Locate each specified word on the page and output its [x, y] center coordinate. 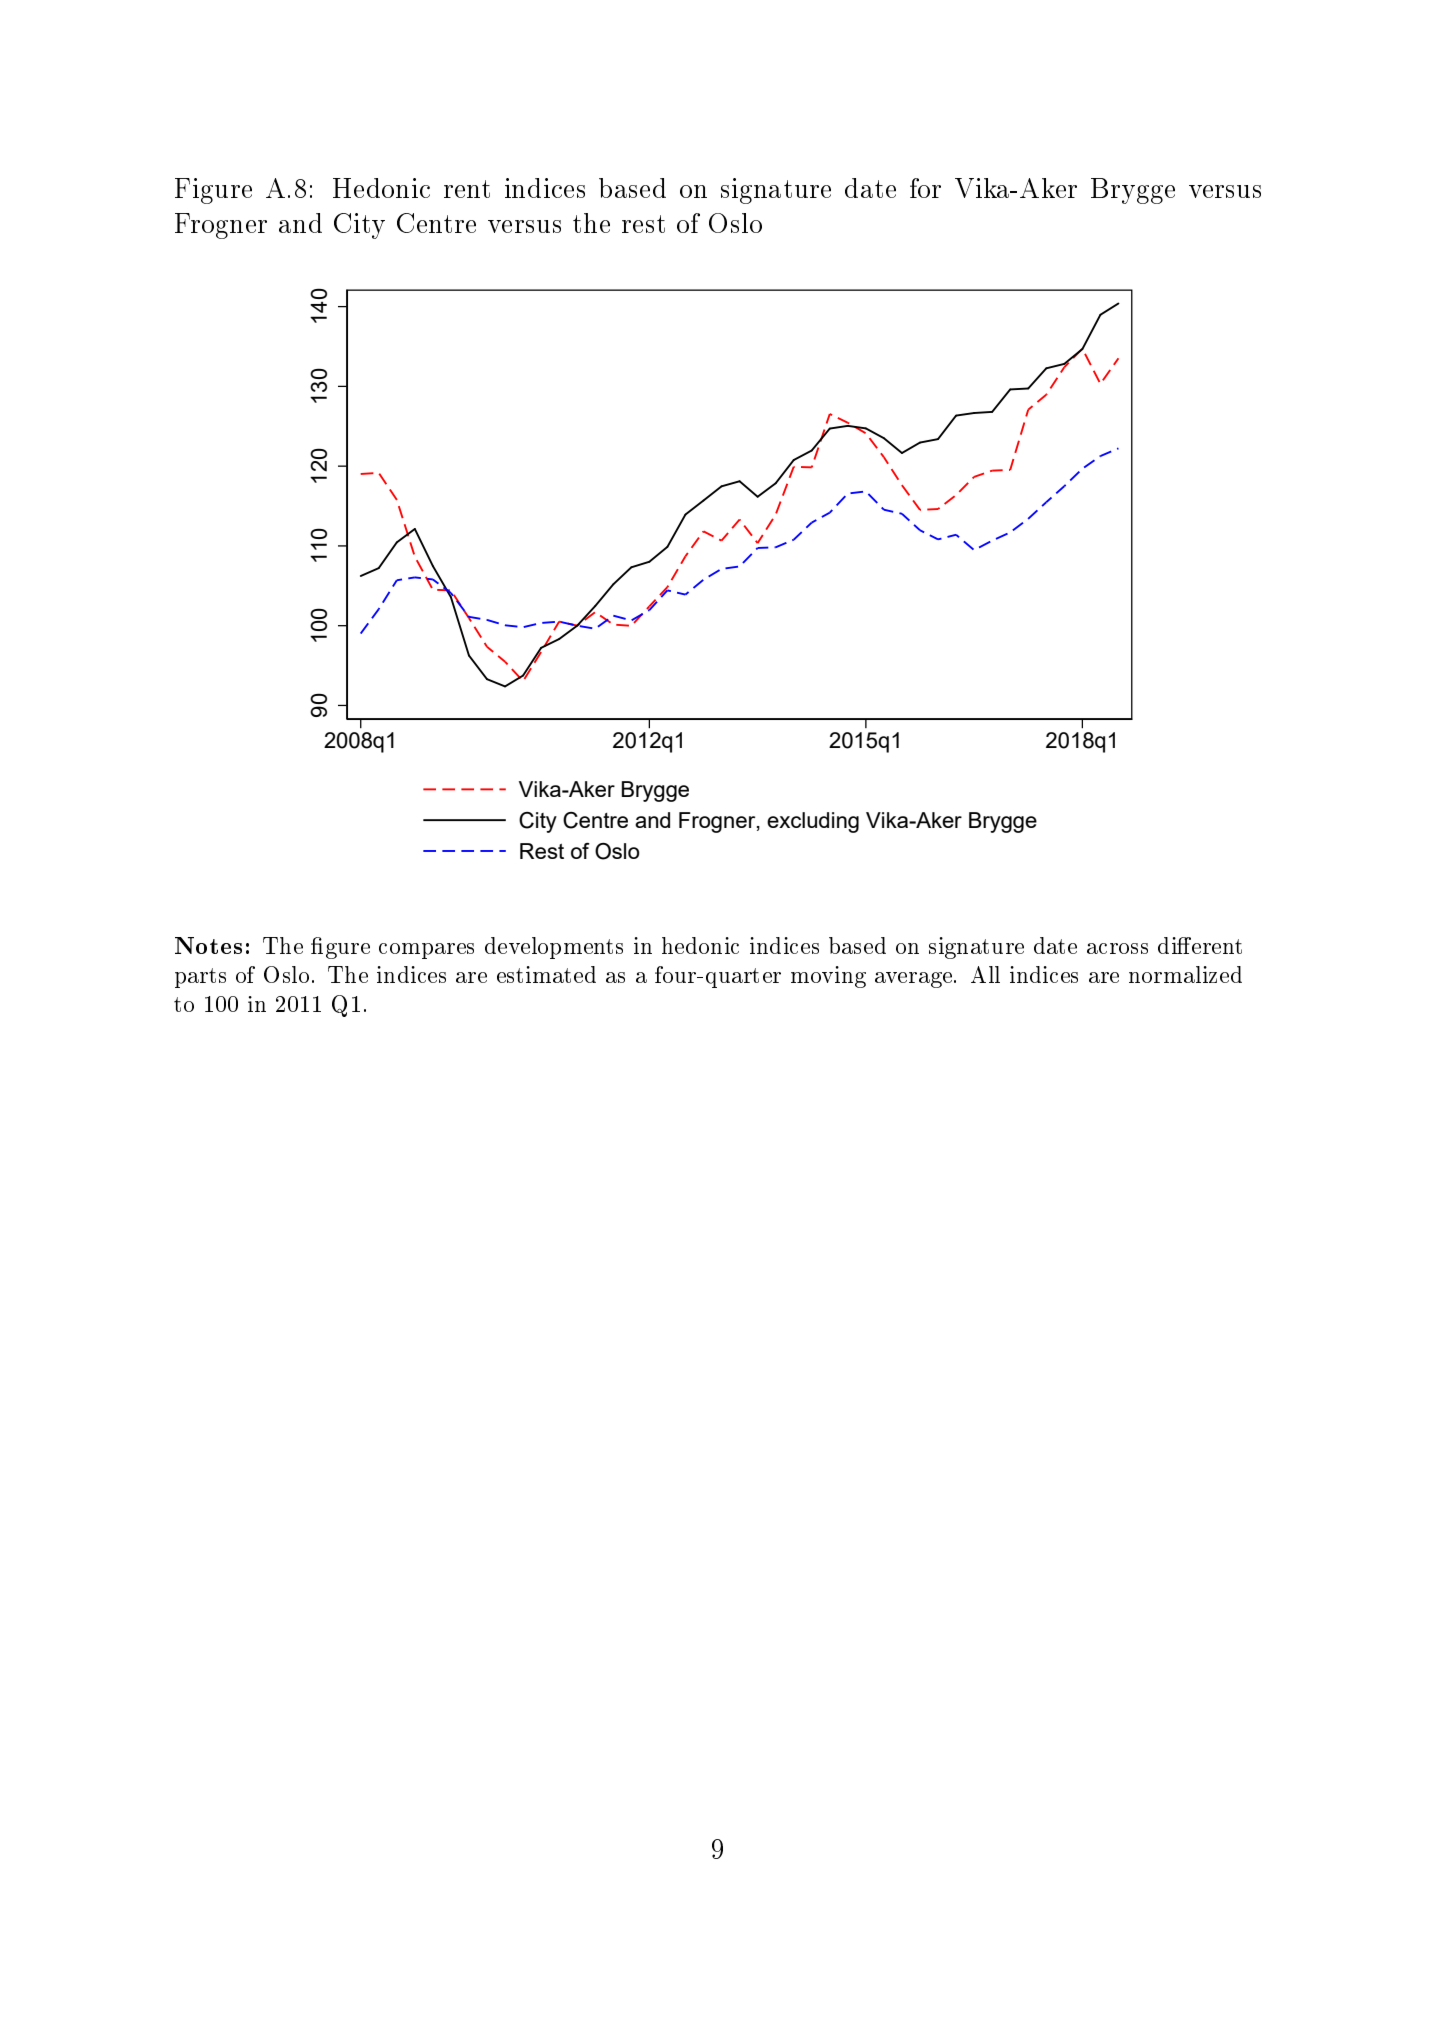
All [985, 974]
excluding [813, 822]
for [925, 188]
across [1117, 948]
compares [426, 951]
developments [554, 948]
